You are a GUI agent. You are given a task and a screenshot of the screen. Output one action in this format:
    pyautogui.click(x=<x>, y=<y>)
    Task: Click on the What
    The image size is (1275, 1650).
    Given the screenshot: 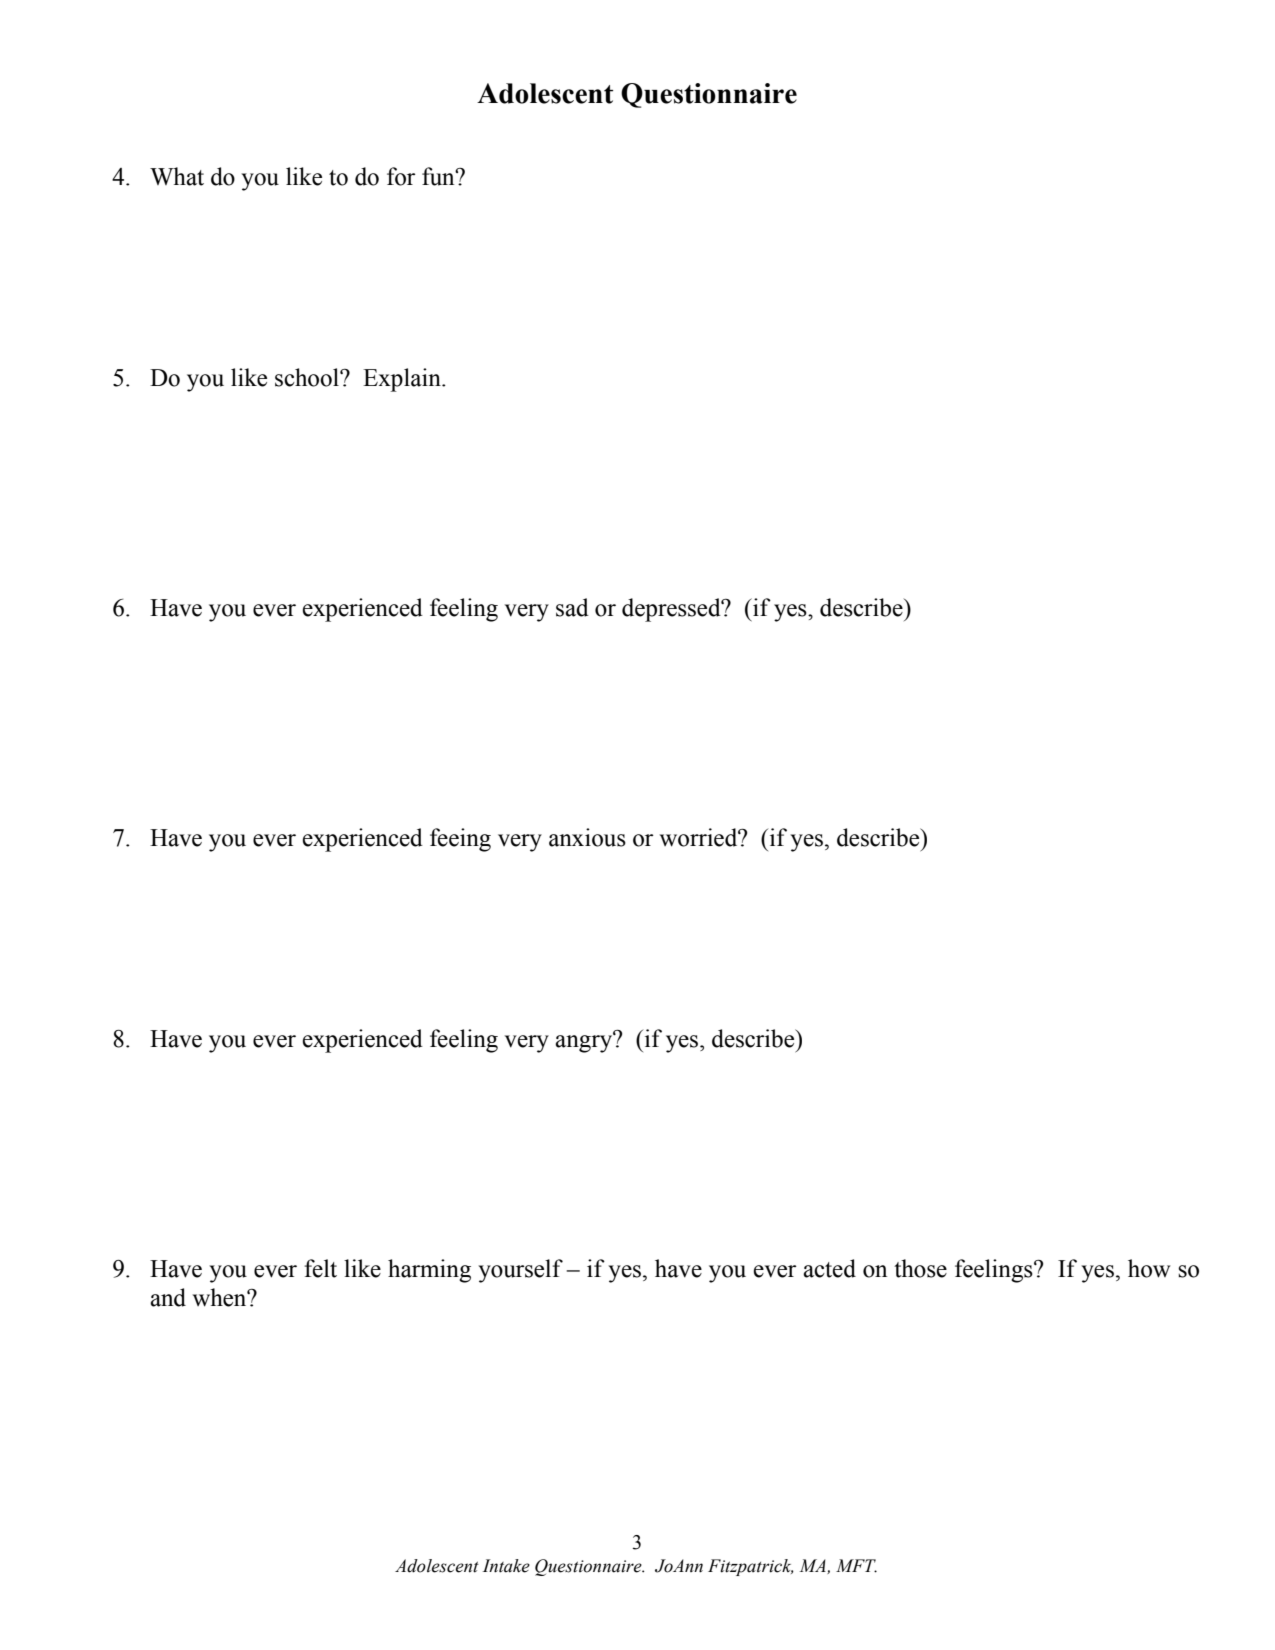 What is the action you would take?
    pyautogui.click(x=177, y=176)
